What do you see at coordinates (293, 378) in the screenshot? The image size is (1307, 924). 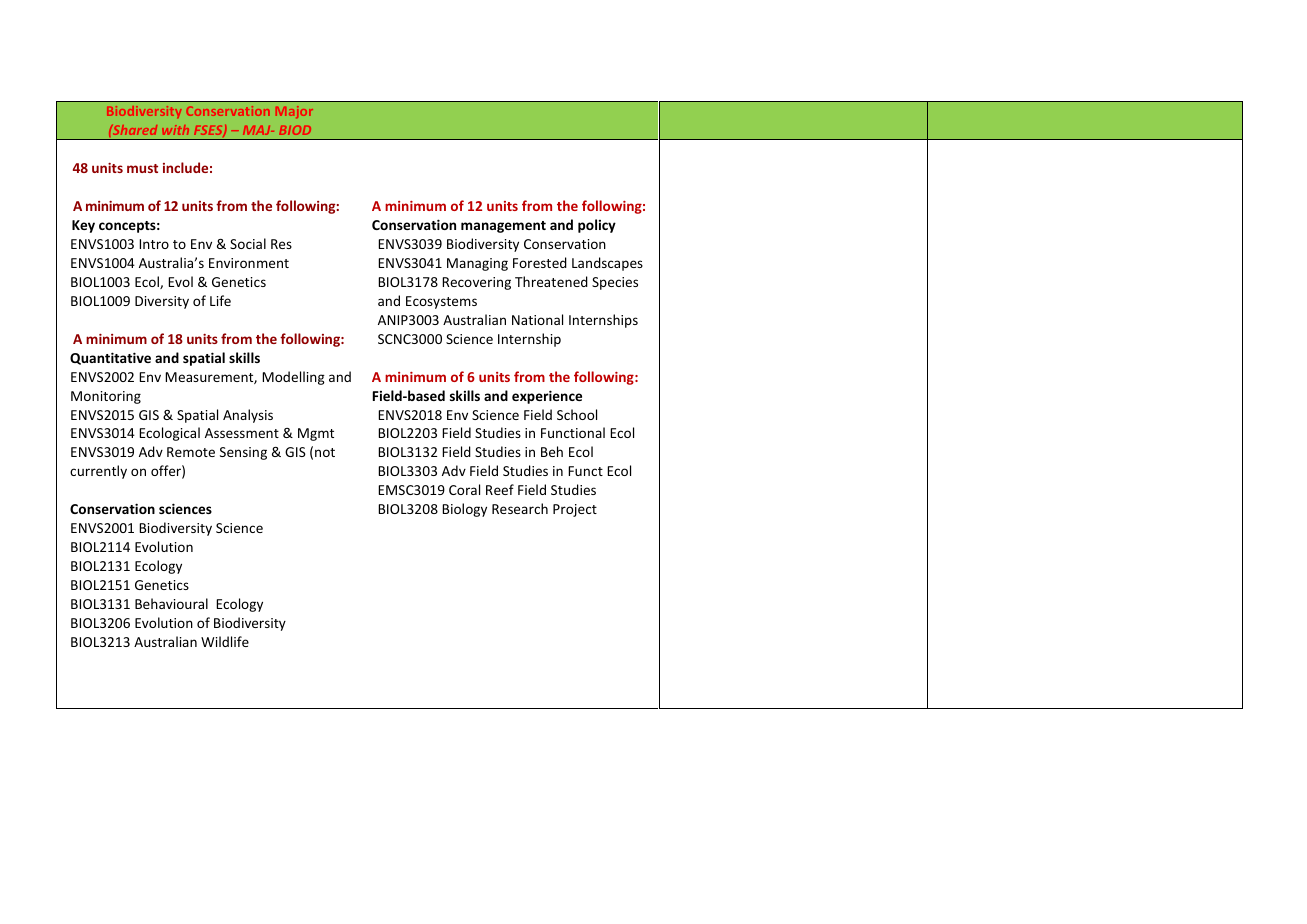 I see `Modelling` at bounding box center [293, 378].
